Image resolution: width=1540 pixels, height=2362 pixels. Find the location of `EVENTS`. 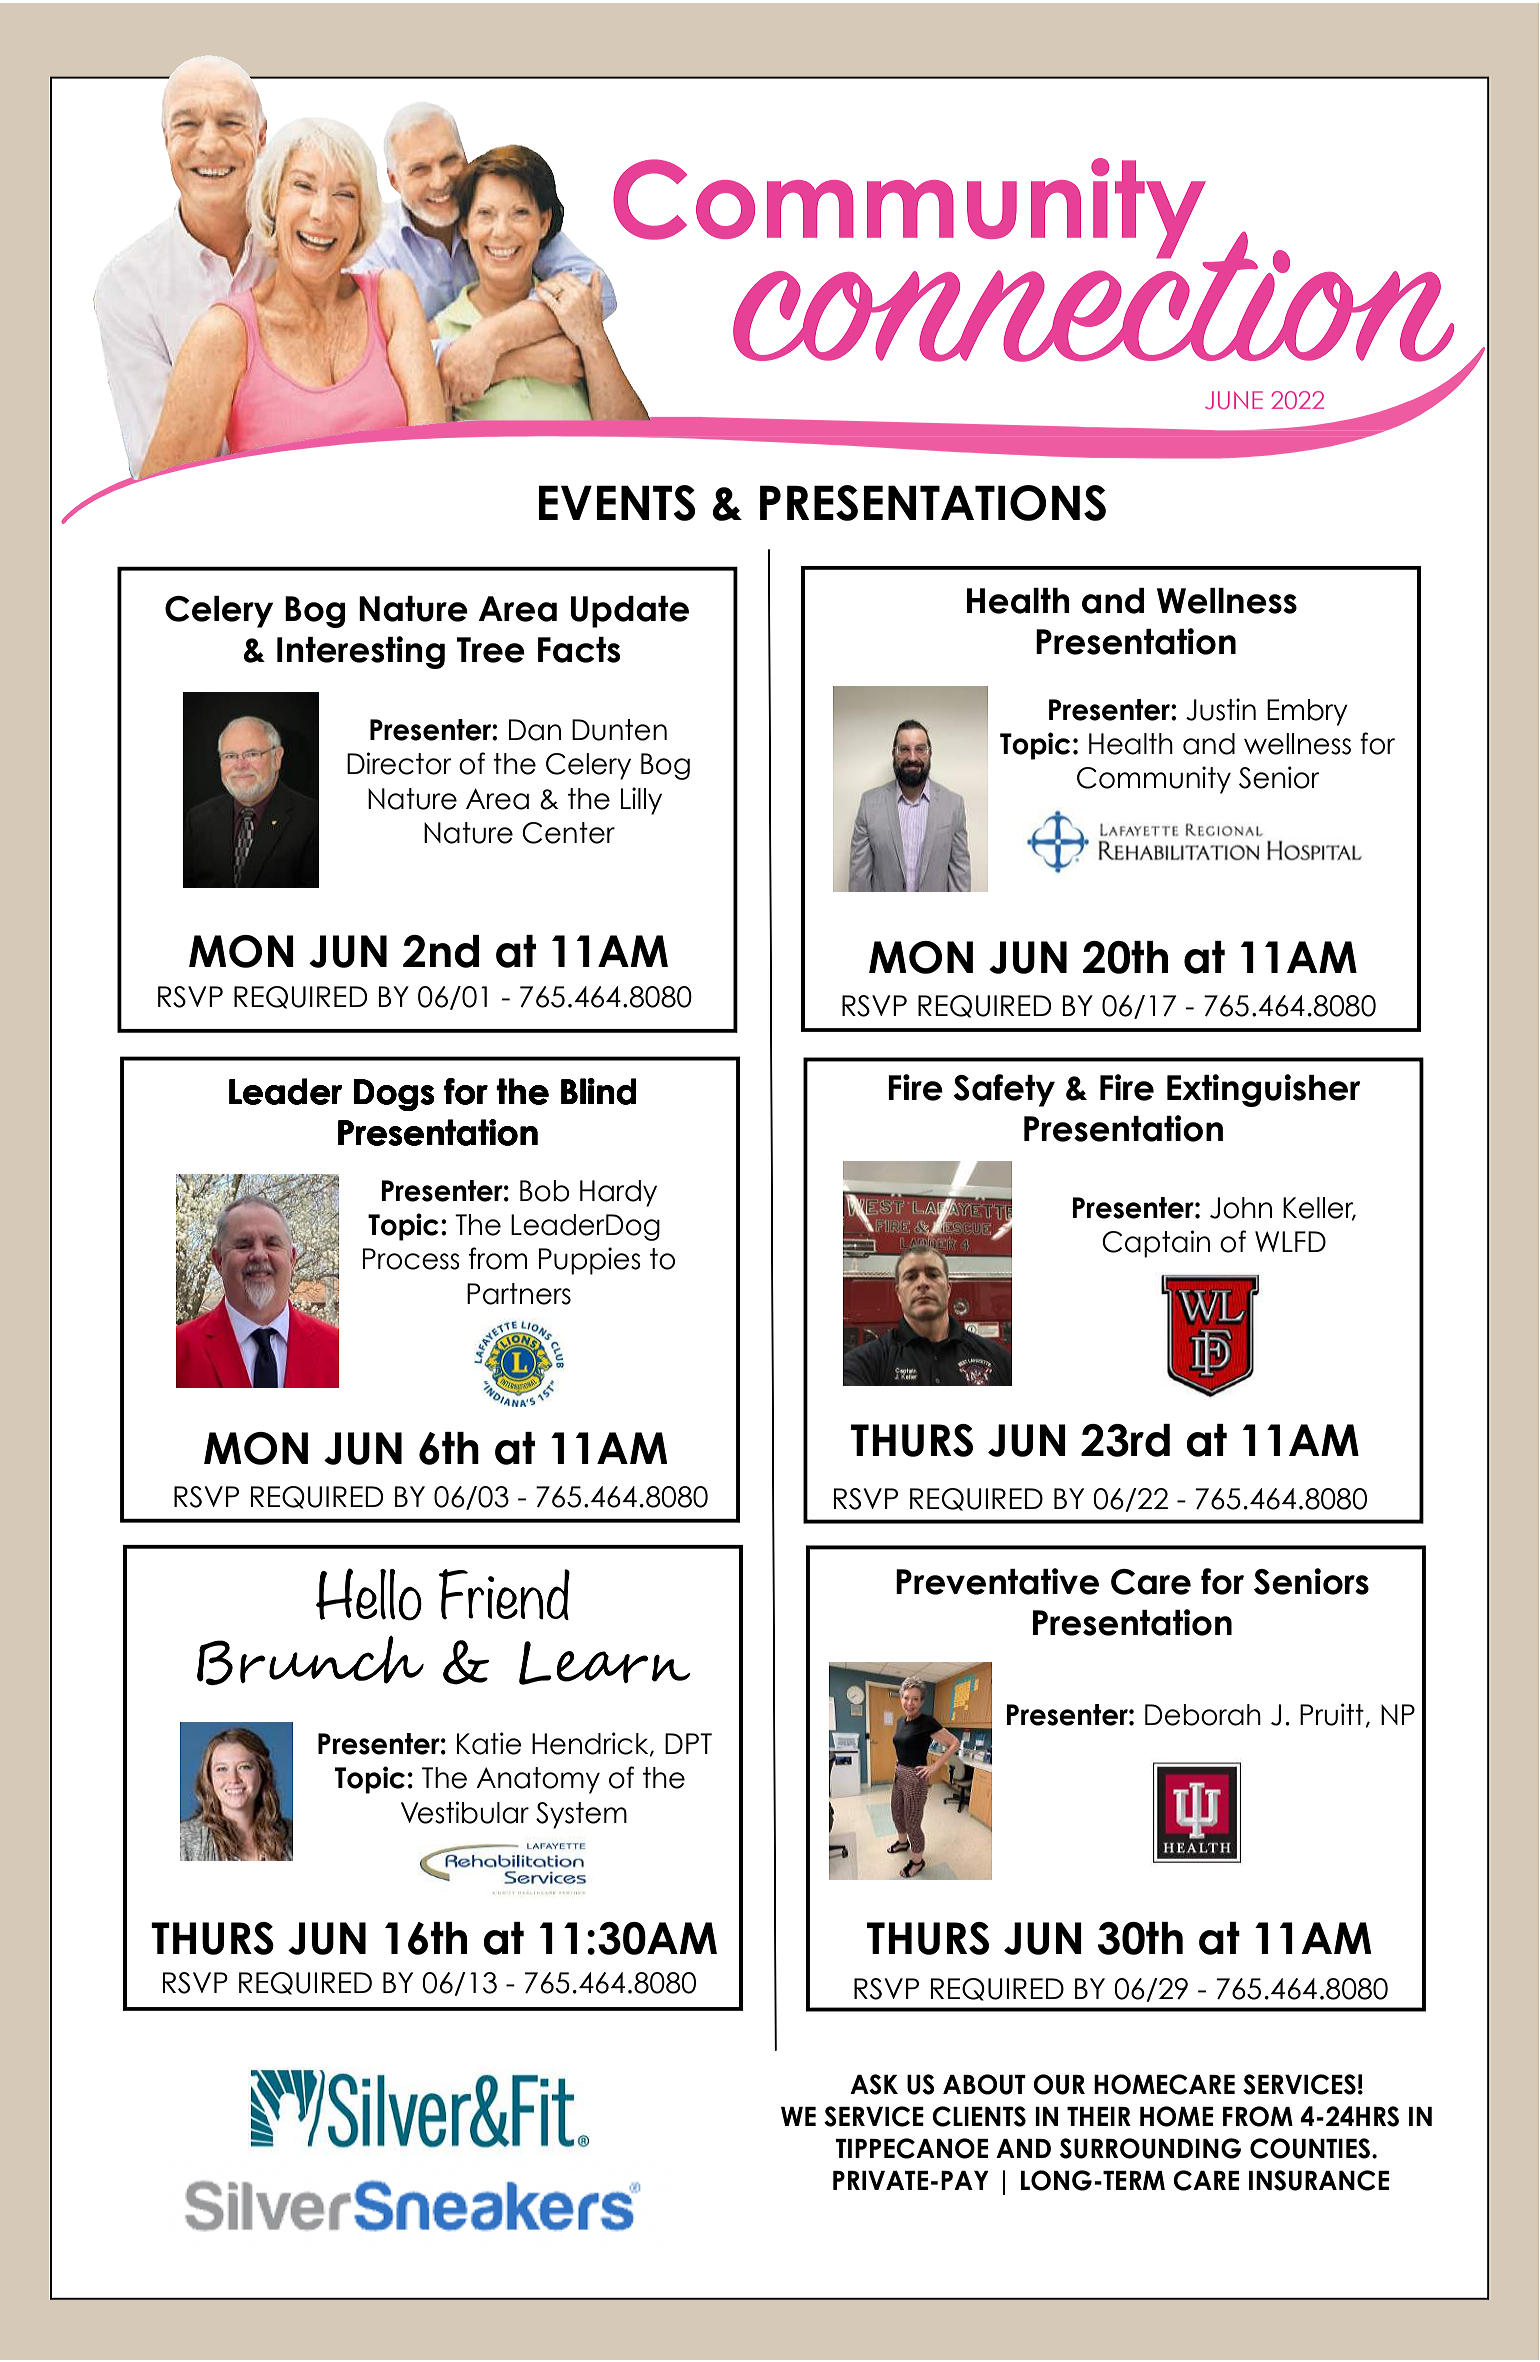

EVENTS is located at coordinates (616, 503).
